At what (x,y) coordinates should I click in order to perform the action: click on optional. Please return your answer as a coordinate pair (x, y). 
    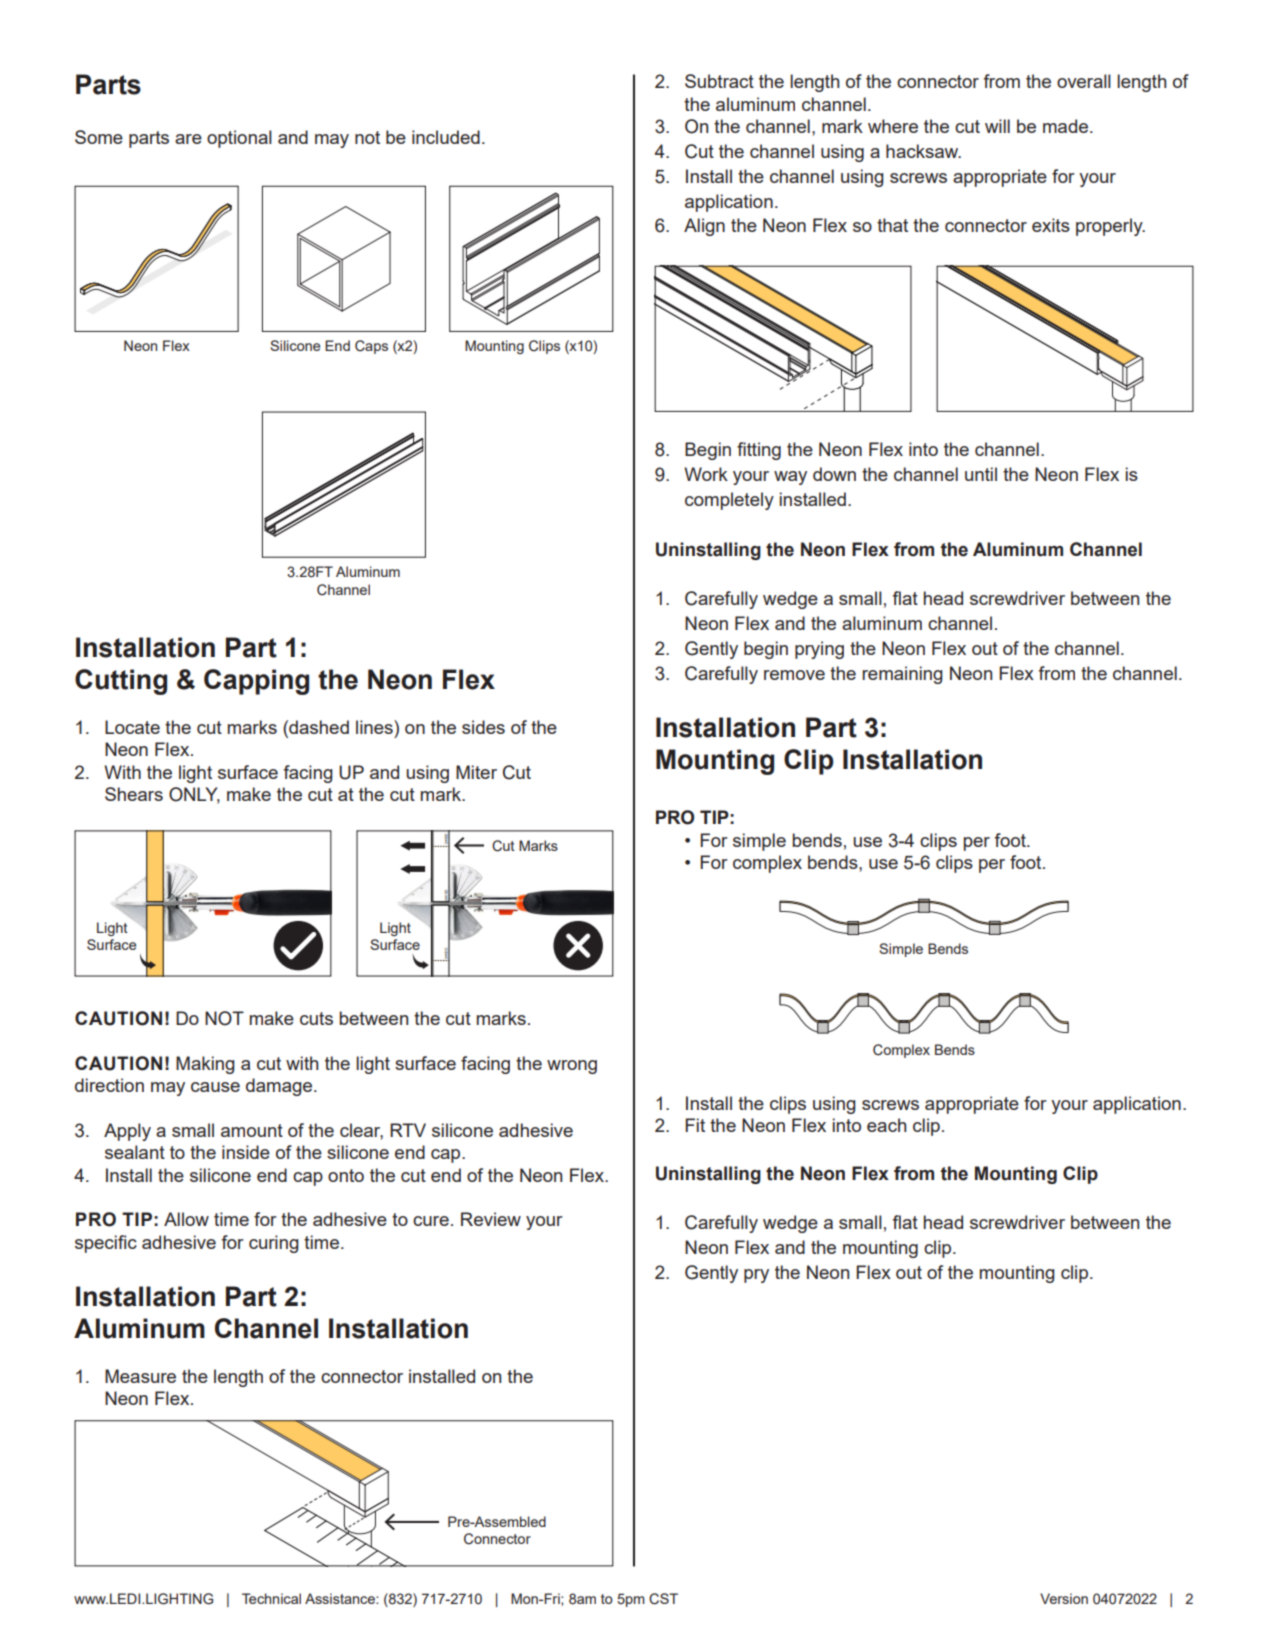
    Looking at the image, I should click on (239, 139).
